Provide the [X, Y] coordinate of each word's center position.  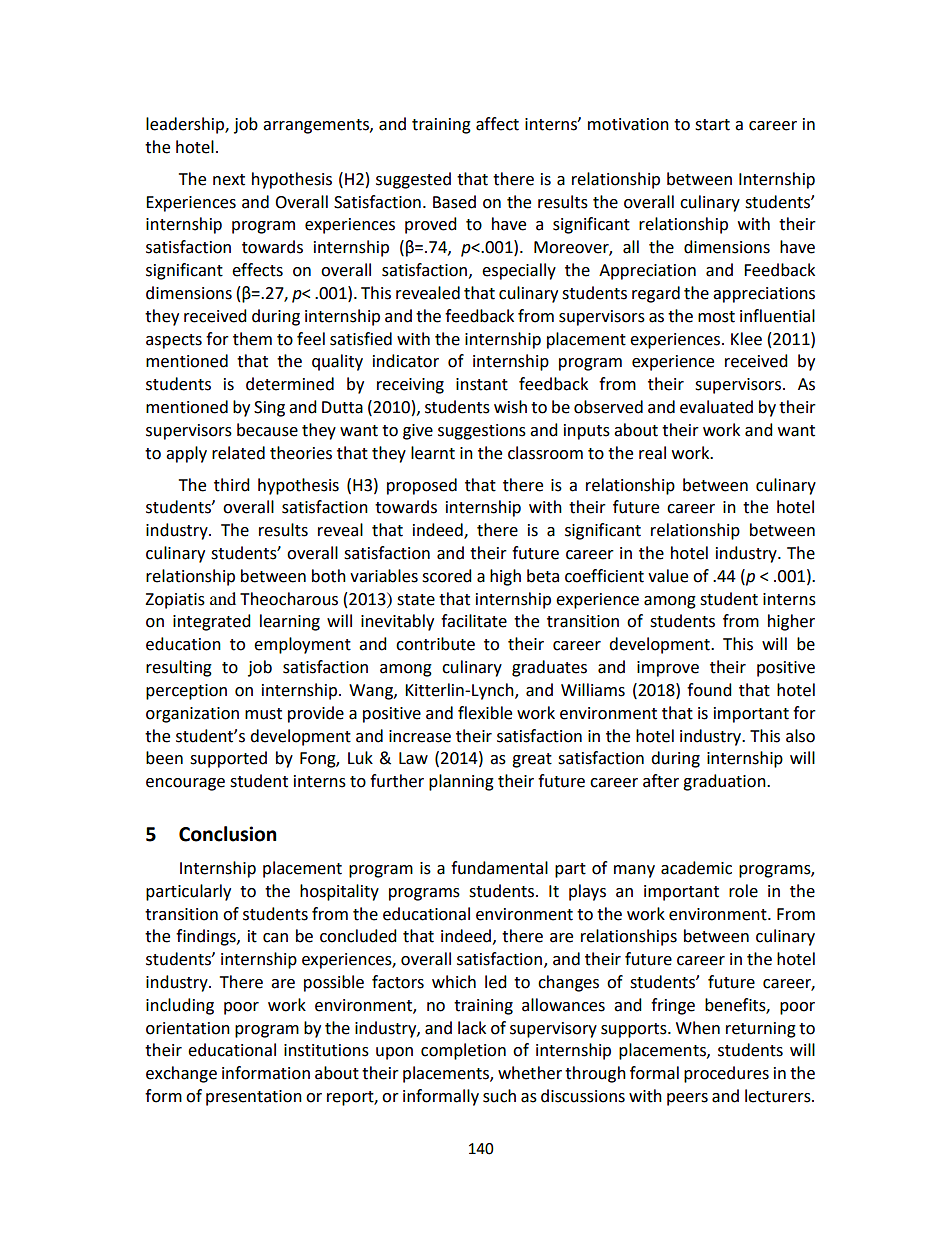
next [229, 180]
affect [497, 124]
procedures [726, 1074]
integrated [212, 622]
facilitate [474, 621]
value [668, 576]
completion [463, 1051]
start [712, 125]
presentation [254, 1098]
